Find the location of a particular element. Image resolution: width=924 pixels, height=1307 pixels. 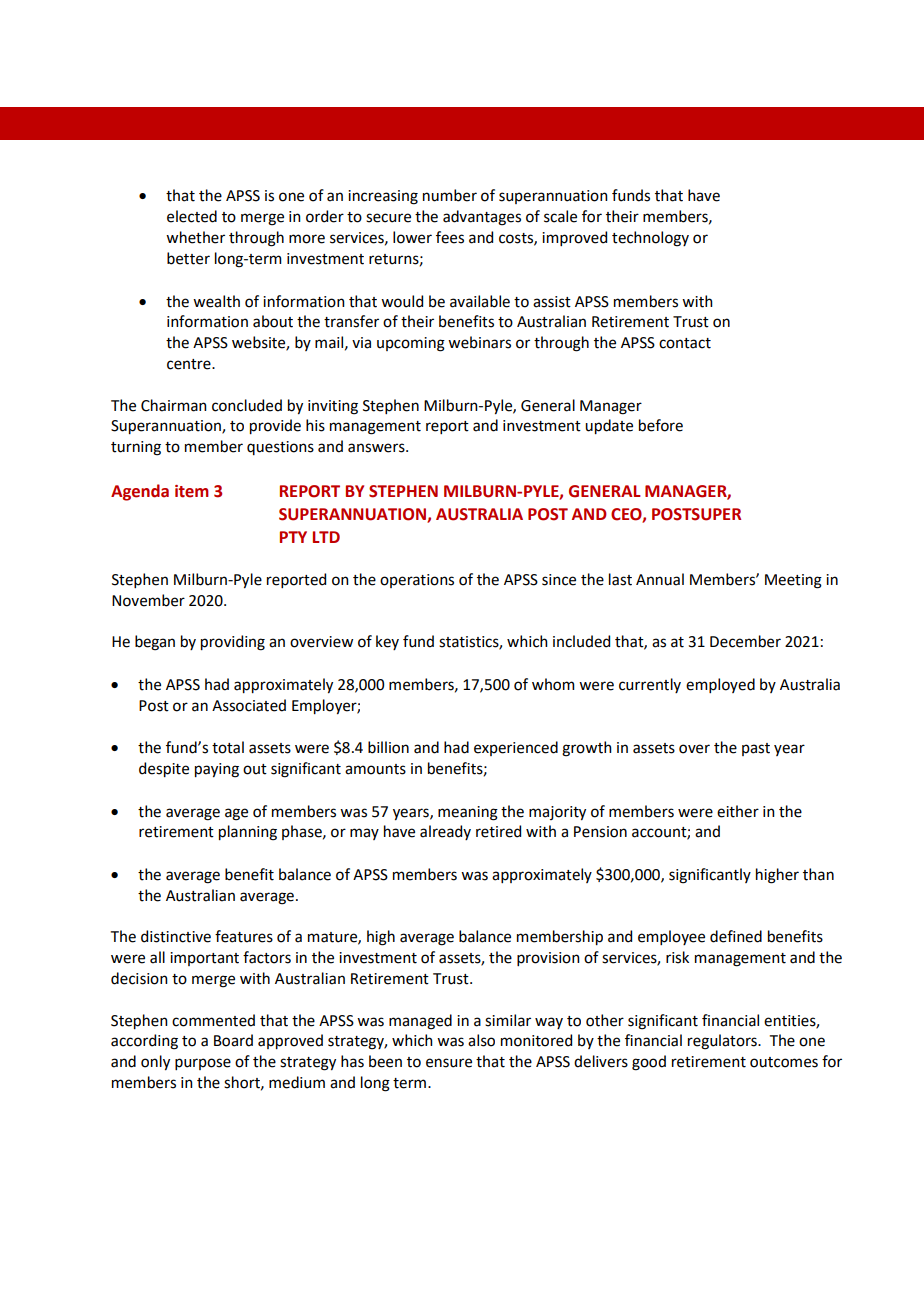

regulators is located at coordinates (723, 1042).
